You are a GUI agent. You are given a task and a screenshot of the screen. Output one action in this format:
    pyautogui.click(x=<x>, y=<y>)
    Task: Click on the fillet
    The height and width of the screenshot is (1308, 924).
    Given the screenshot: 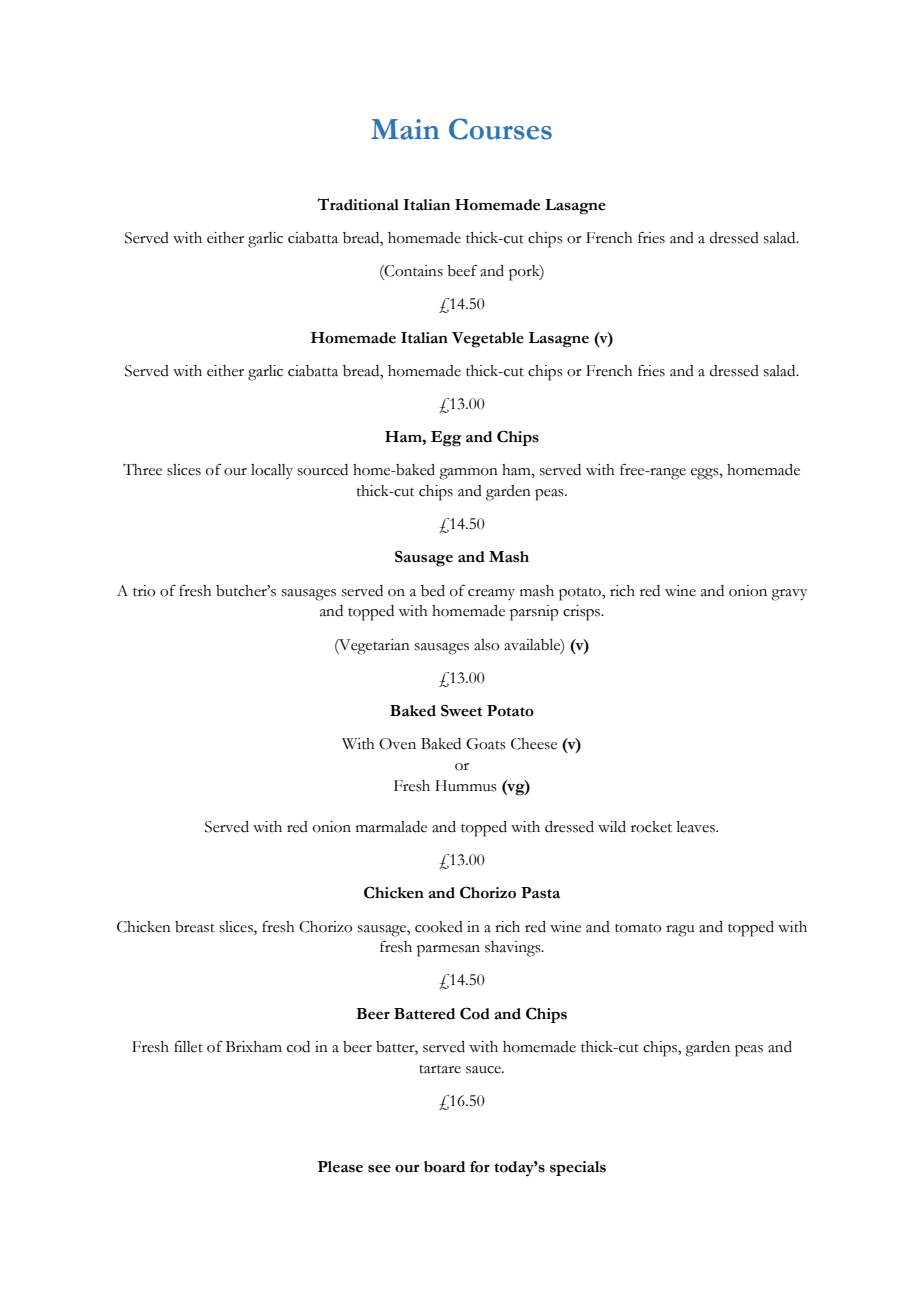 What is the action you would take?
    pyautogui.click(x=188, y=1046)
